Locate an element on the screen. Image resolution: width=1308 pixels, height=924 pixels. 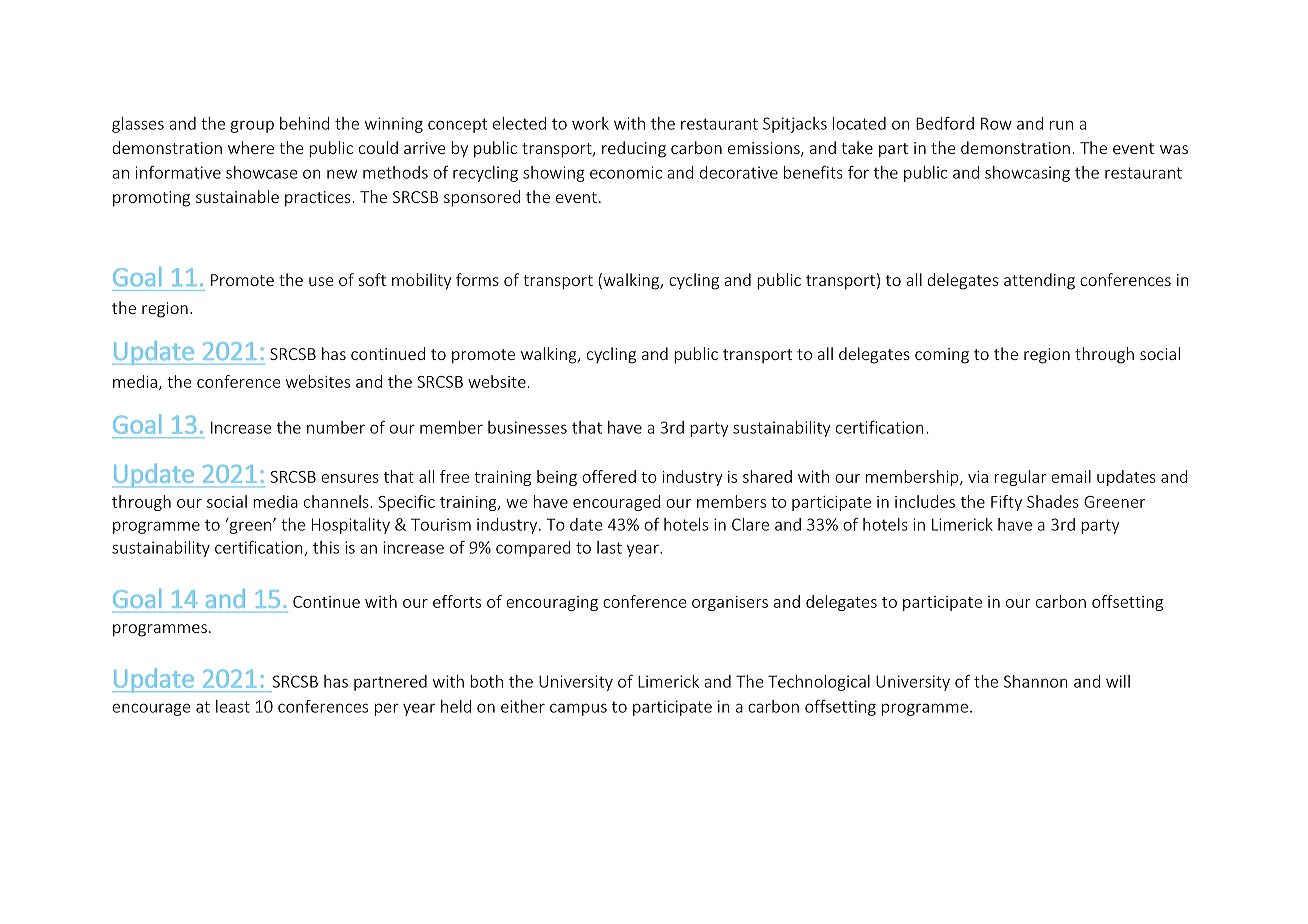
forms is located at coordinates (477, 279).
